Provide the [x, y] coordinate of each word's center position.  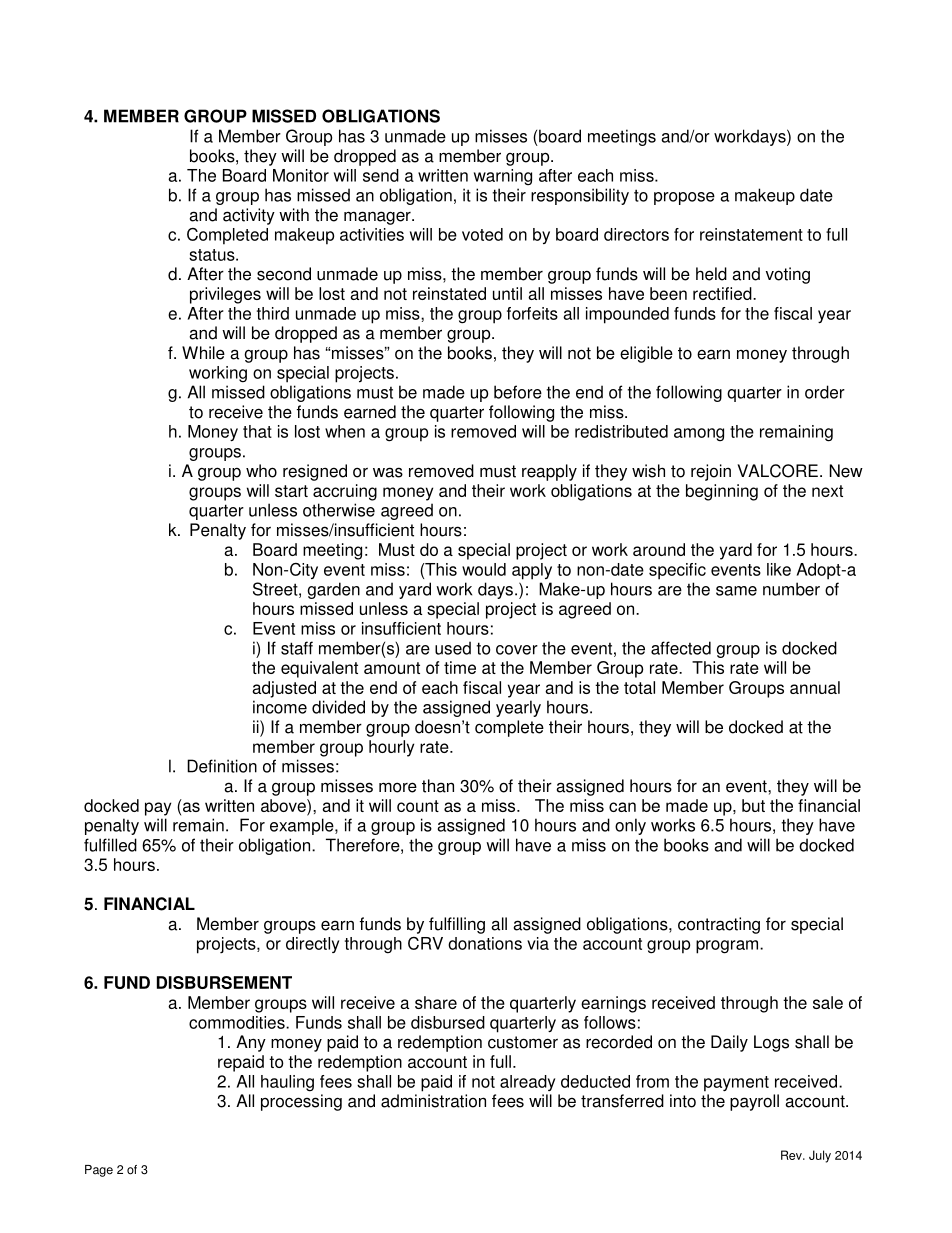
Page [99, 1171]
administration [433, 1101]
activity [249, 216]
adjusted [284, 689]
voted [482, 234]
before [518, 392]
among [699, 434]
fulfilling [457, 925]
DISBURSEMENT [224, 982]
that [257, 431]
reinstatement [751, 234]
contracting [719, 925]
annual [815, 687]
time [460, 667]
